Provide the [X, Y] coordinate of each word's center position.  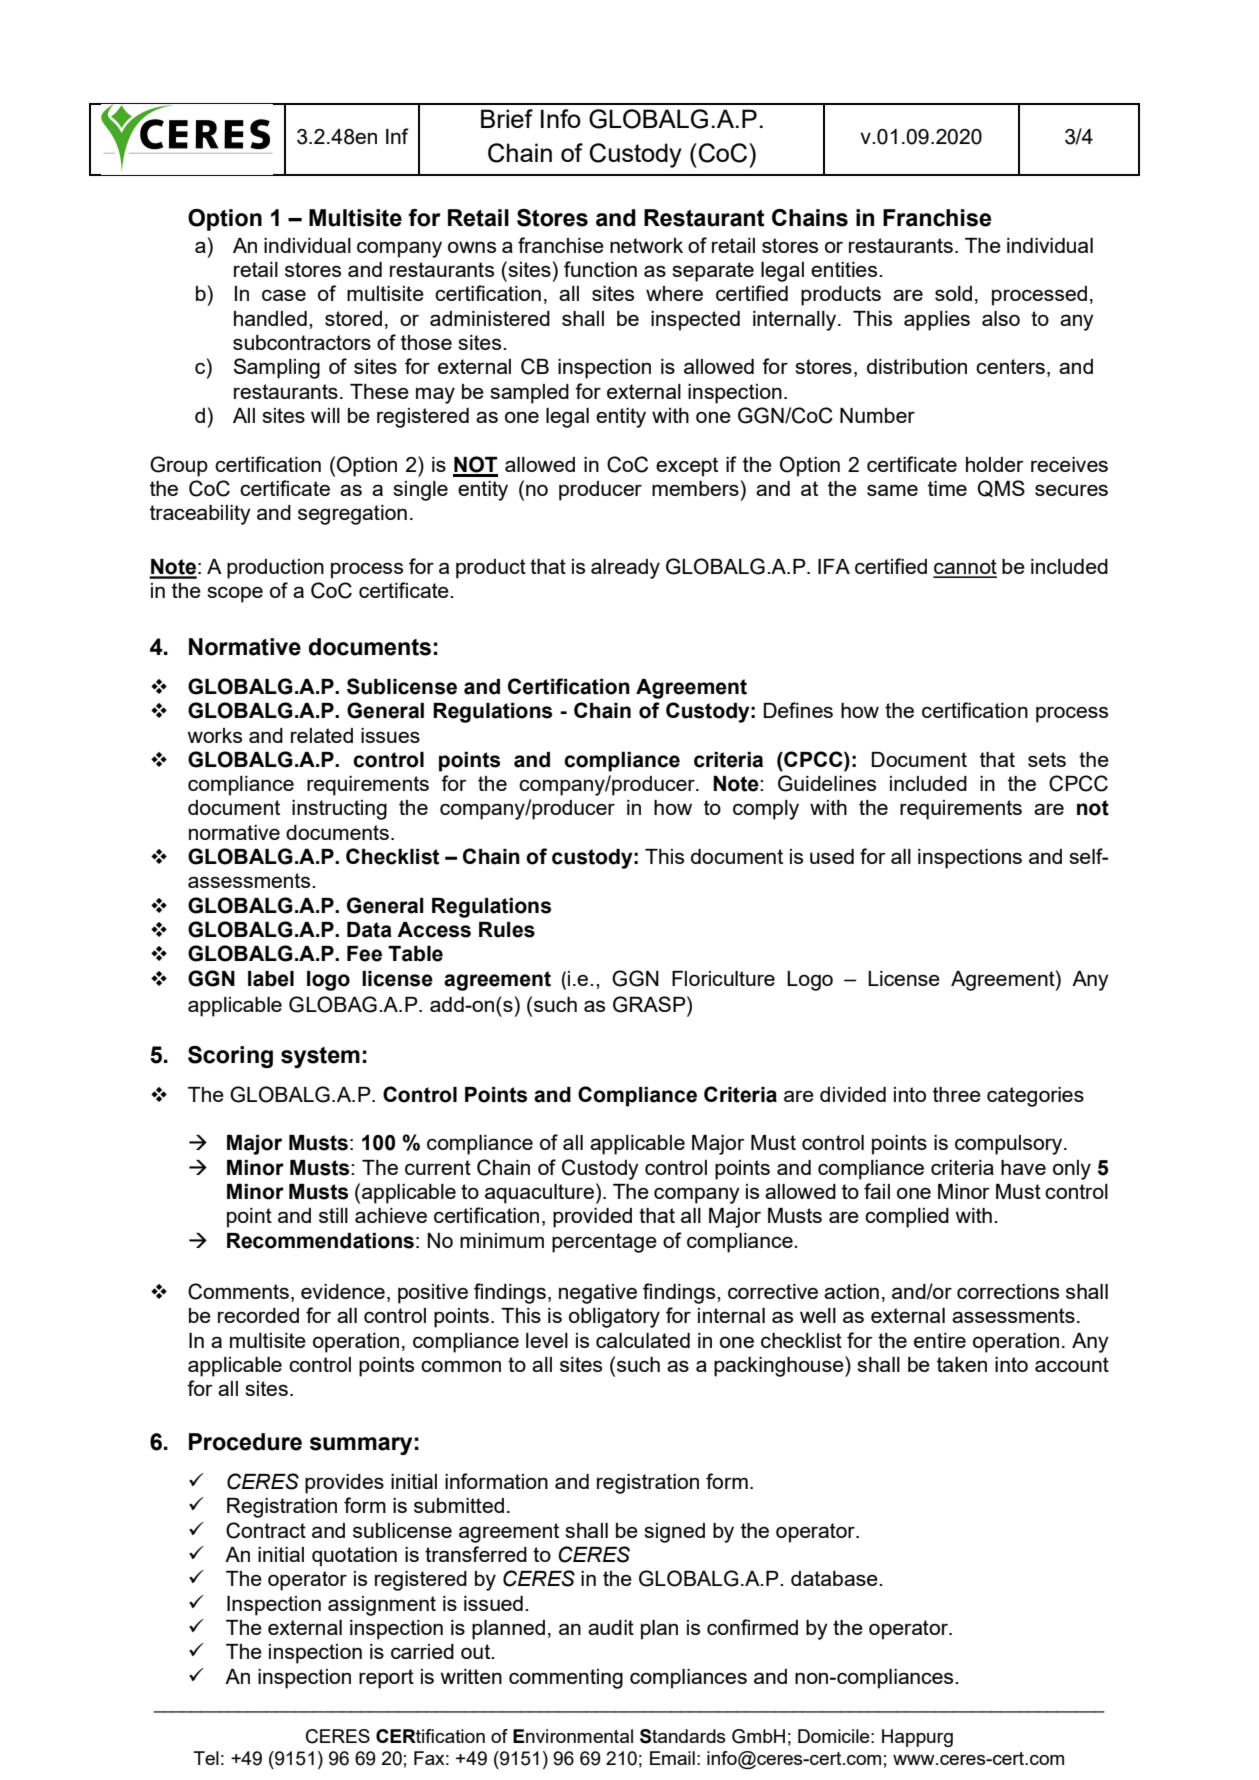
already [625, 569]
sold [953, 293]
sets [1047, 759]
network [646, 245]
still [333, 1215]
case [284, 295]
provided [592, 1218]
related [322, 735]
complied [907, 1218]
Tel [206, 1758]
